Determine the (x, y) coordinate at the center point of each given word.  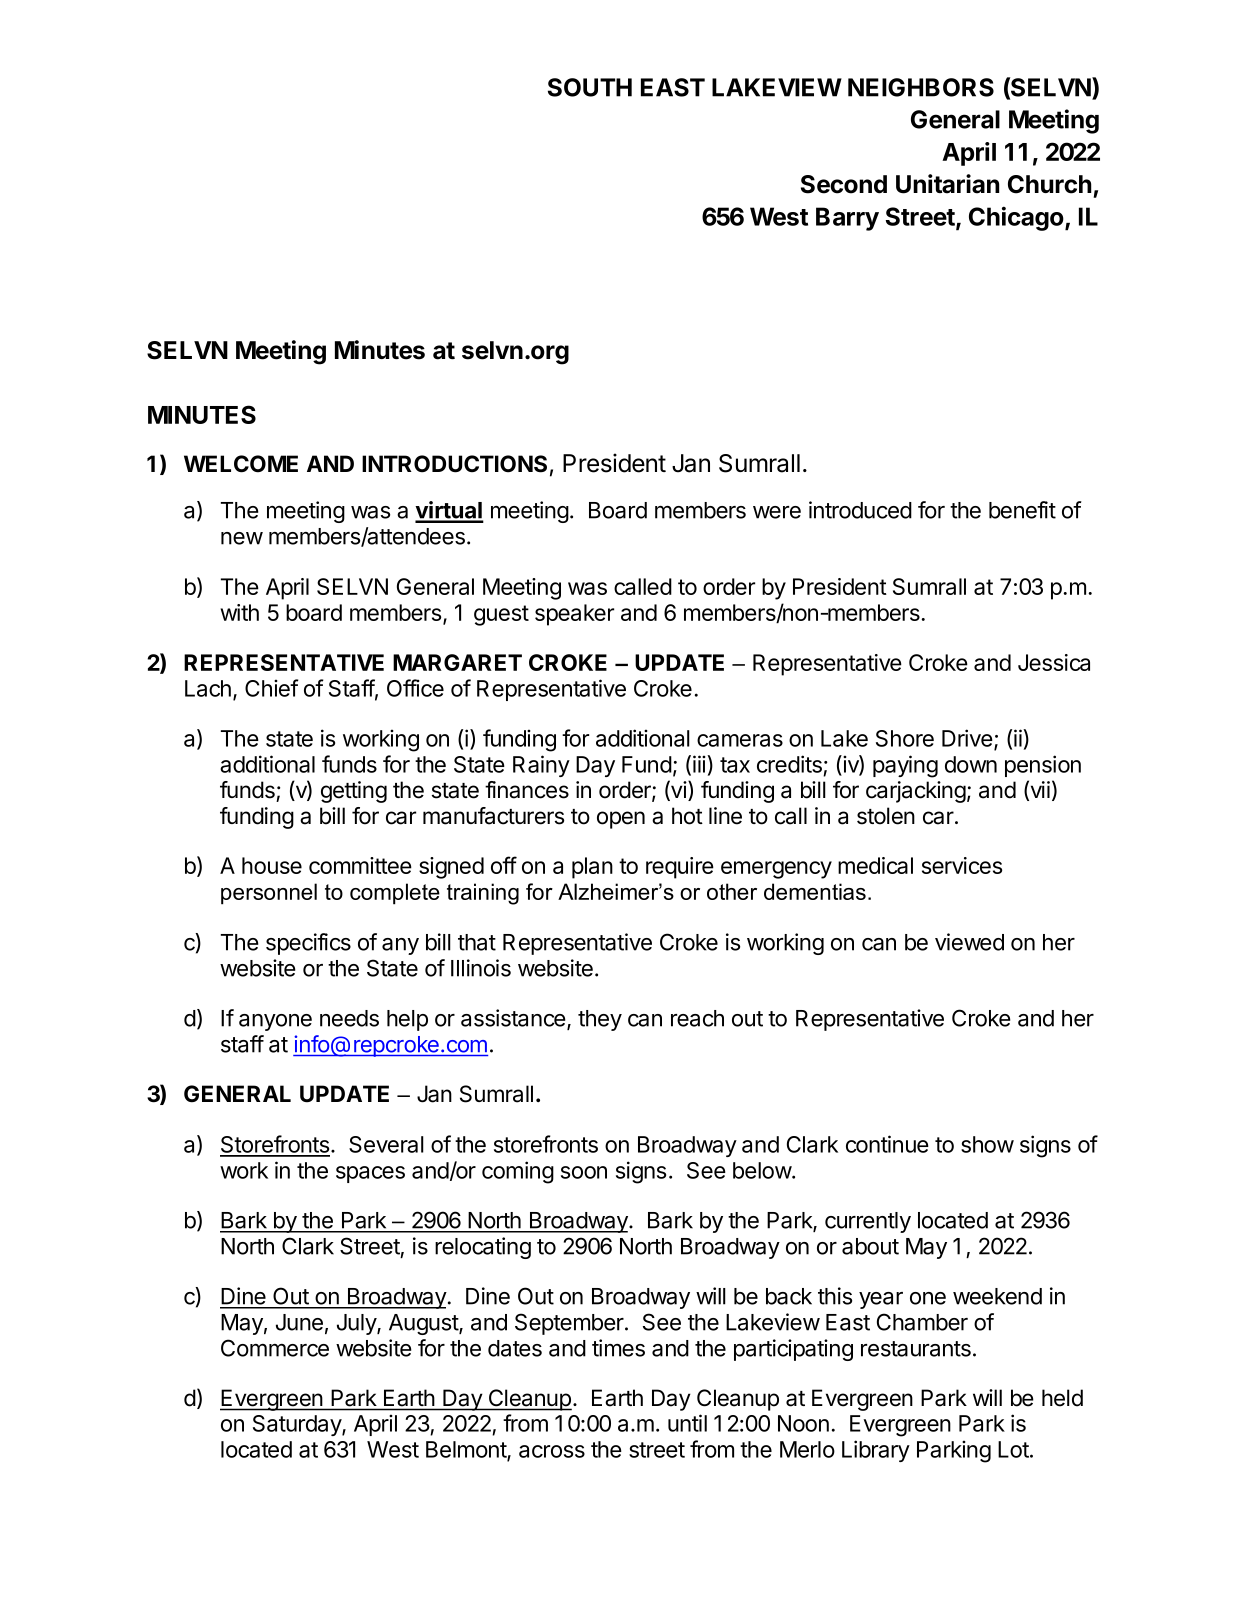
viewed (969, 942)
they (600, 1020)
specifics (308, 944)
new (242, 538)
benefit (1022, 510)
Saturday (298, 1425)
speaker (574, 615)
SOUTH (590, 87)
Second (844, 184)
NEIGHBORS (921, 87)
